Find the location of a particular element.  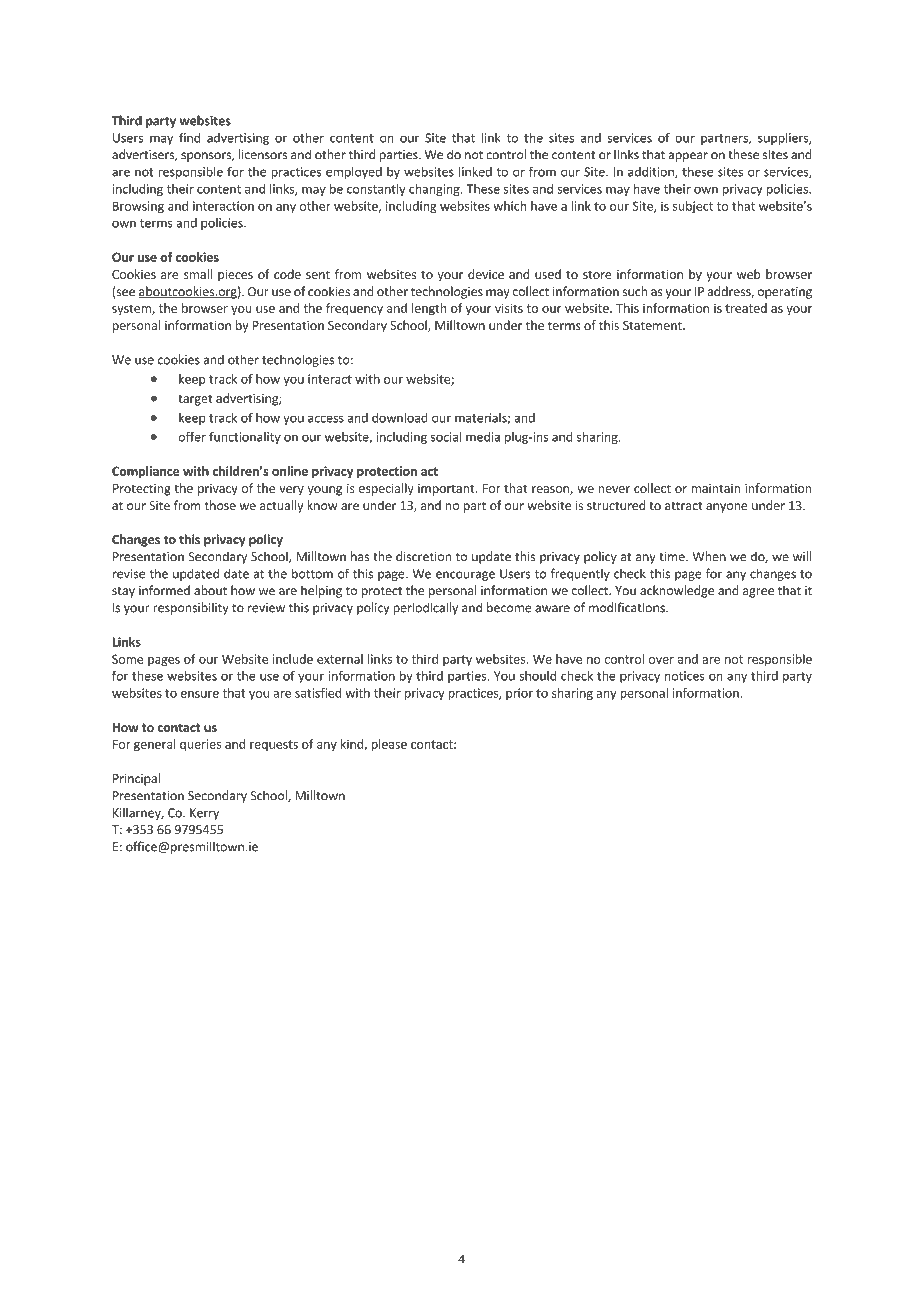

informed is located at coordinates (164, 590).
